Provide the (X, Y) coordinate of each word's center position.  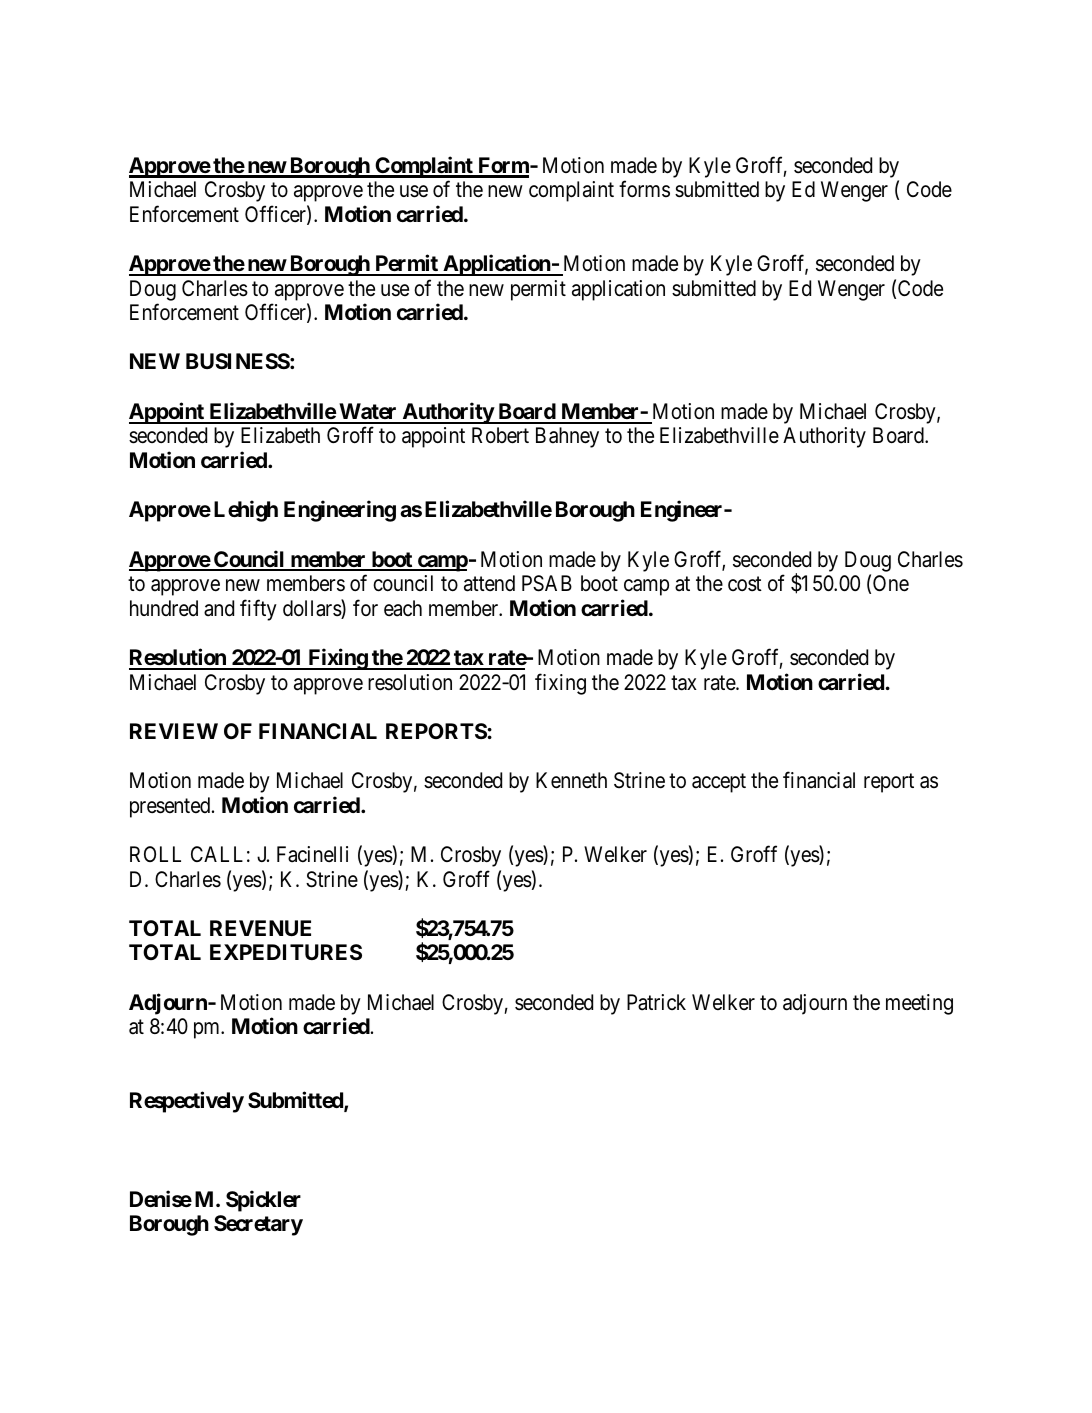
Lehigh (246, 511)
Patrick (656, 1002)
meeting (919, 1004)
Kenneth (571, 780)
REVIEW (174, 731)
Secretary (258, 1225)
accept (719, 783)
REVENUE (260, 928)
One (891, 583)
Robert (500, 435)
